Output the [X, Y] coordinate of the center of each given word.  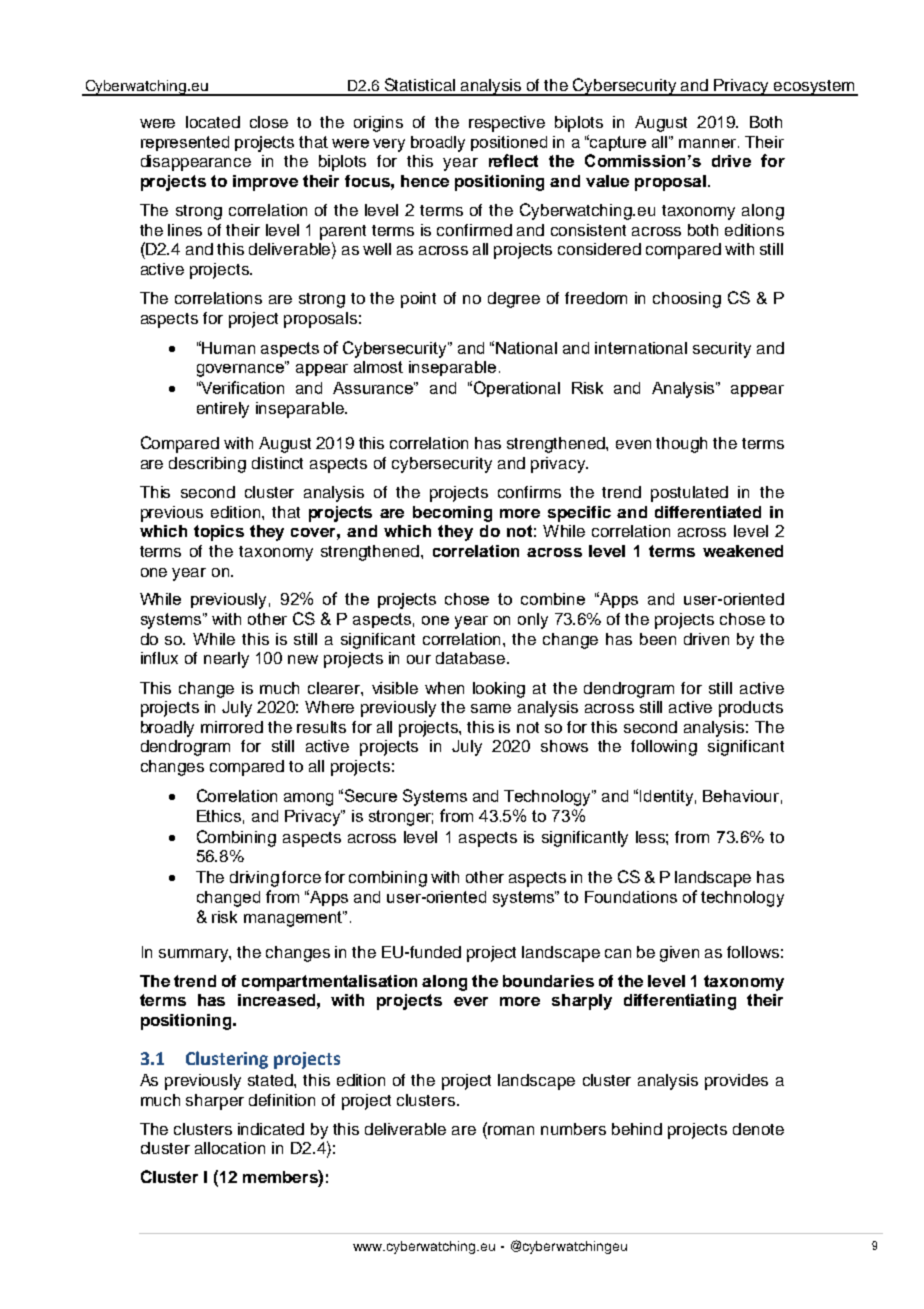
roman [510, 1129]
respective [507, 124]
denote [758, 1129]
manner [709, 143]
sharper [215, 1102]
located [213, 122]
